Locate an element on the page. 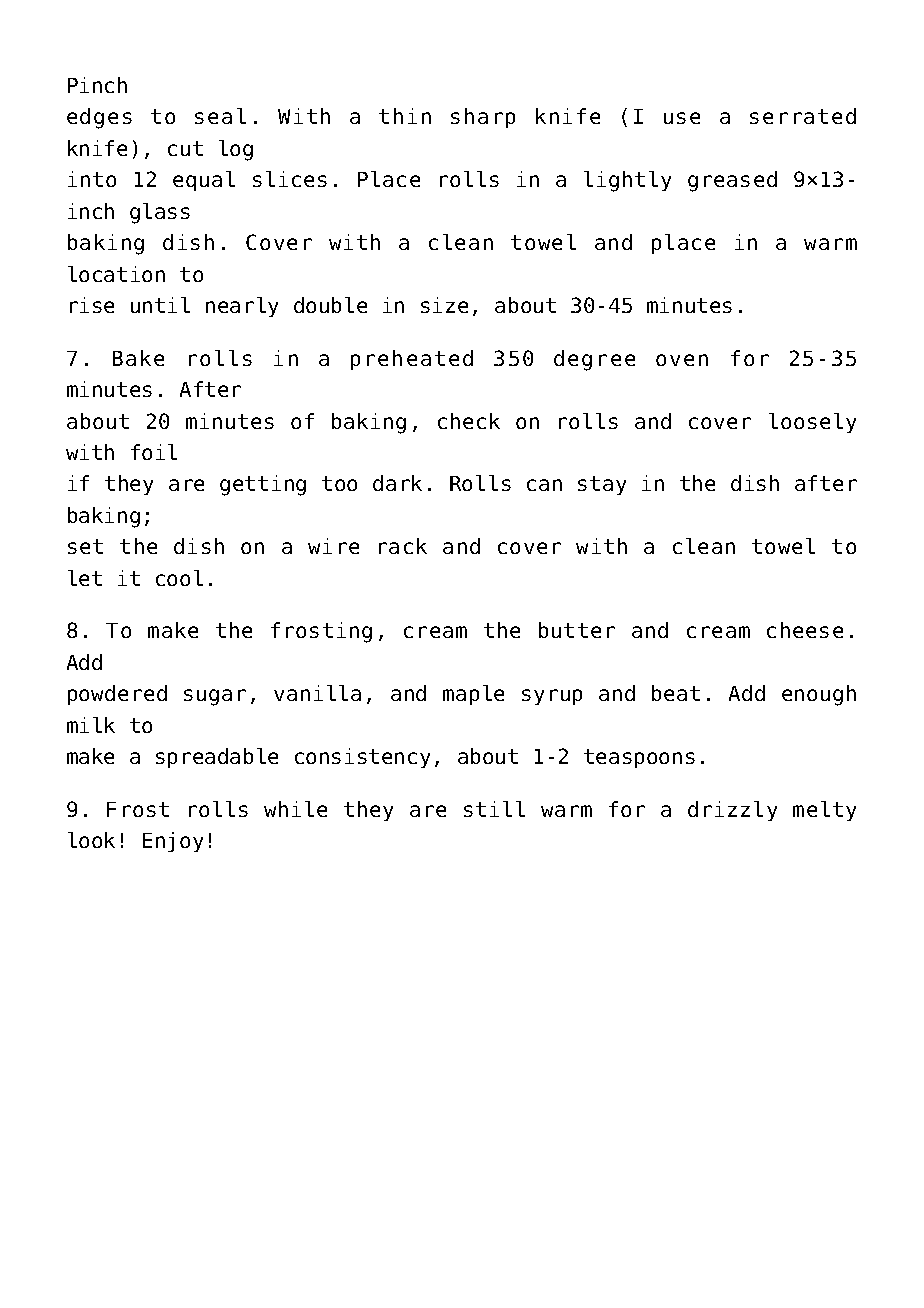 The image size is (924, 1308). cut is located at coordinates (185, 148).
